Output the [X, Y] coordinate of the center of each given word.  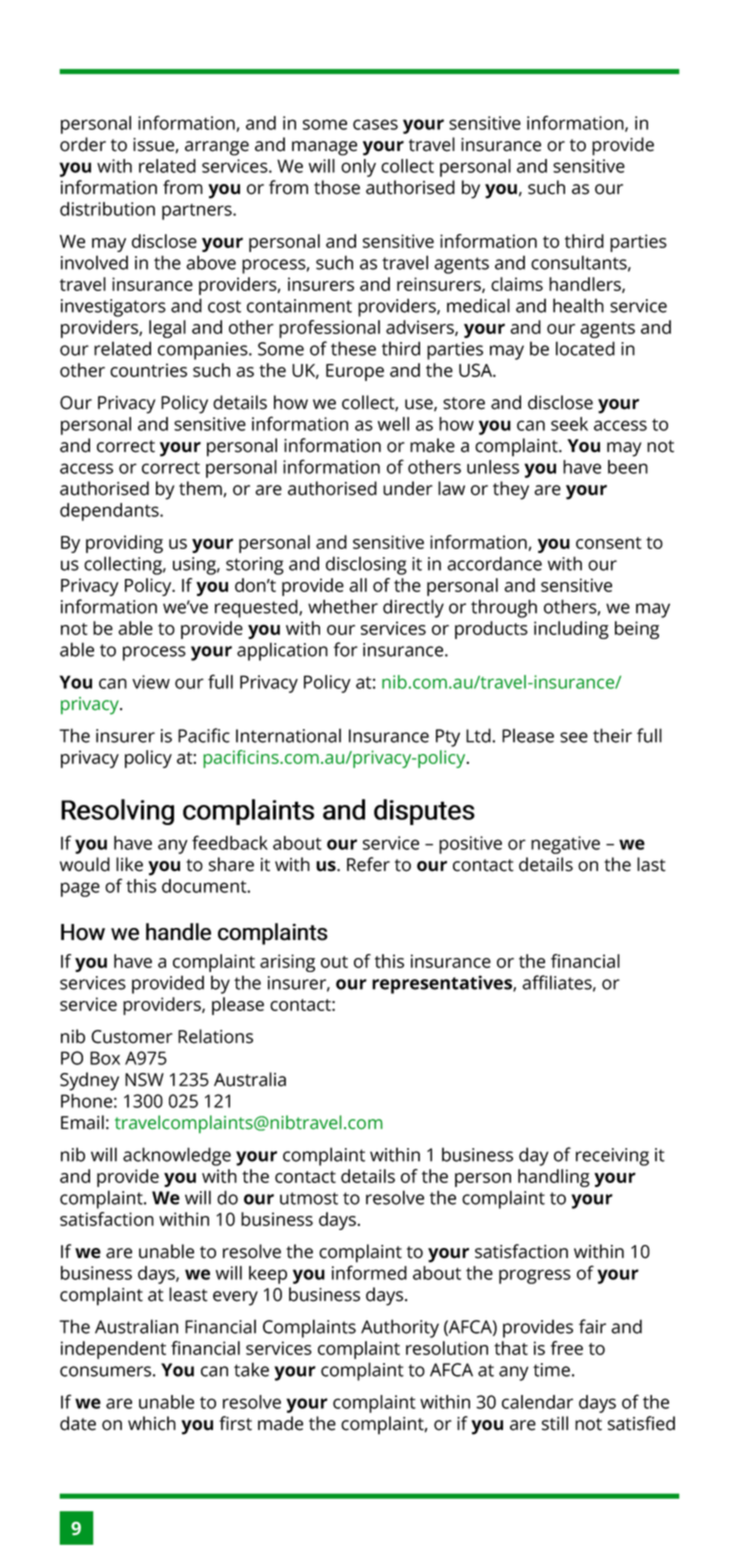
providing [124, 544]
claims [517, 284]
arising [287, 963]
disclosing [366, 565]
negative [565, 845]
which [152, 1423]
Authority [400, 1328]
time [551, 1370]
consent [609, 543]
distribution [107, 209]
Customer [132, 1037]
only [358, 168]
